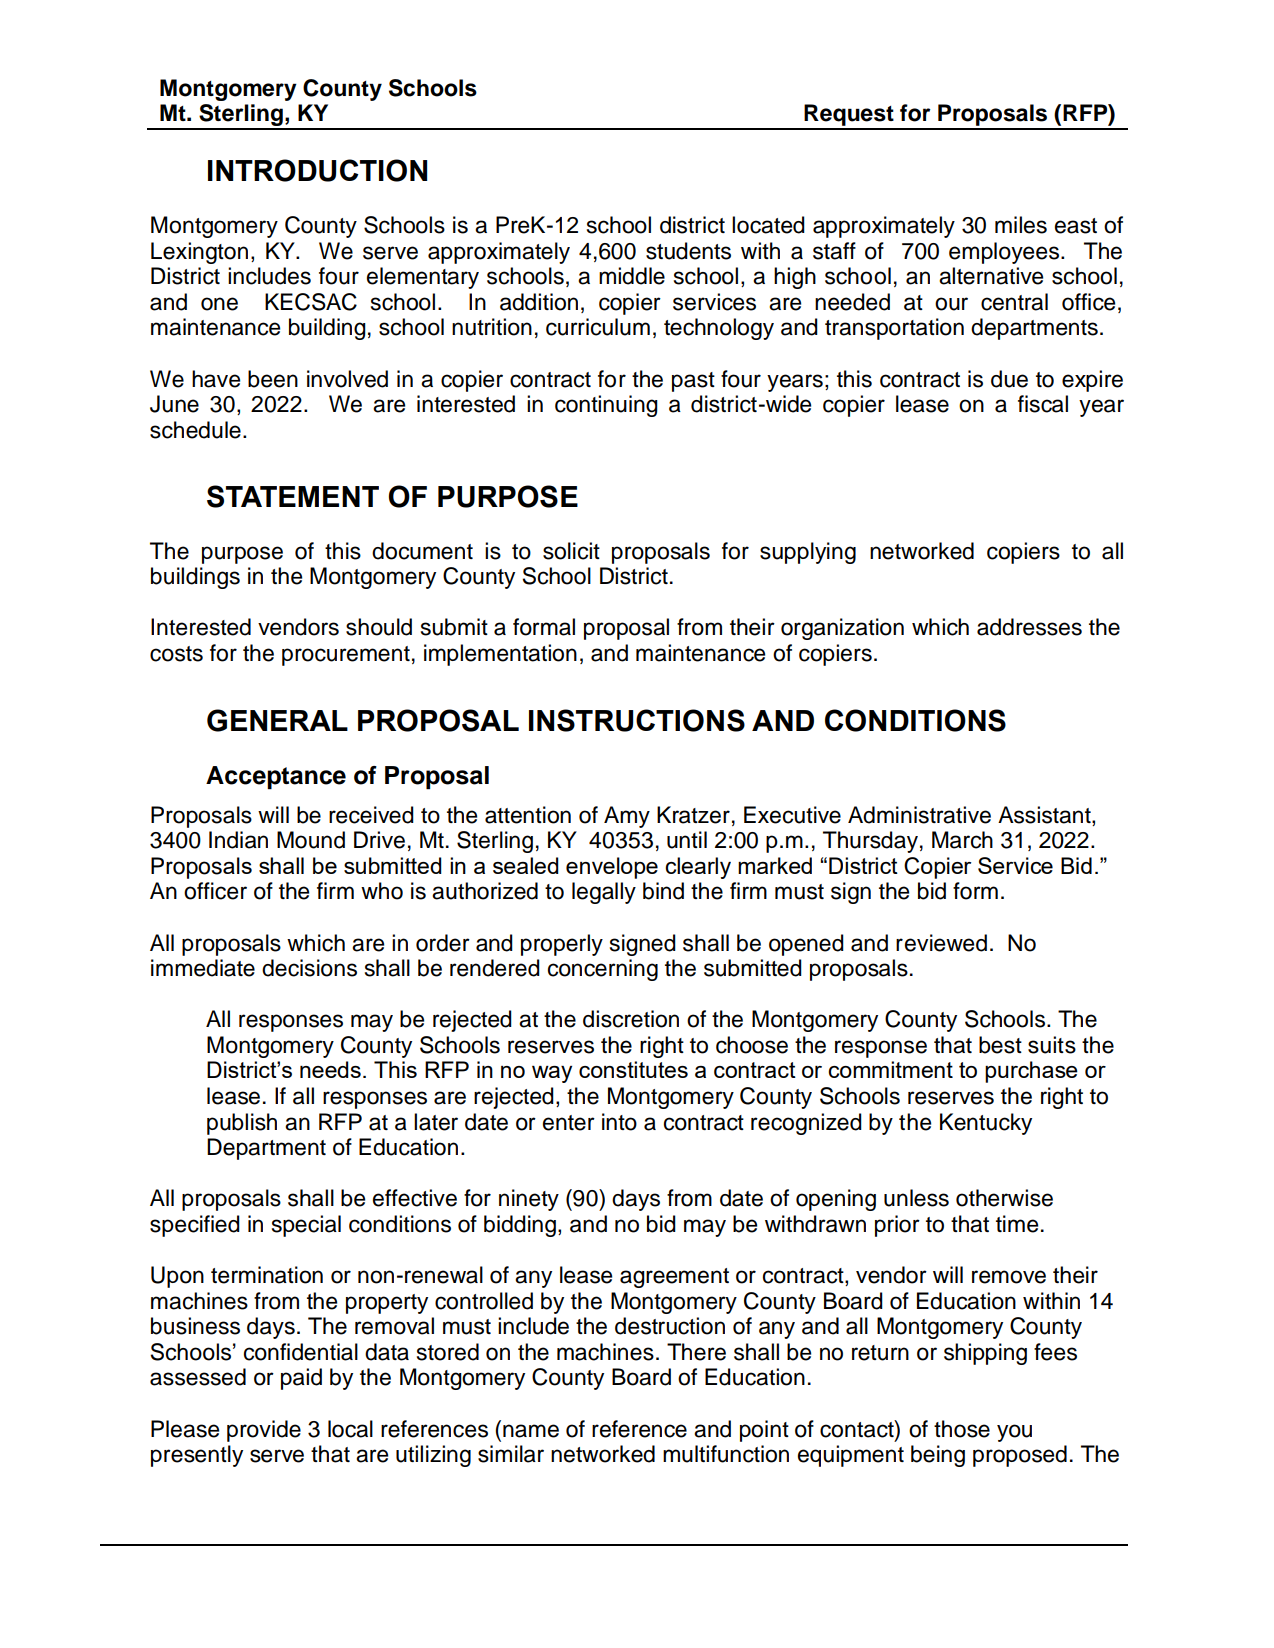  What do you see at coordinates (264, 1431) in the screenshot?
I see `provide` at bounding box center [264, 1431].
